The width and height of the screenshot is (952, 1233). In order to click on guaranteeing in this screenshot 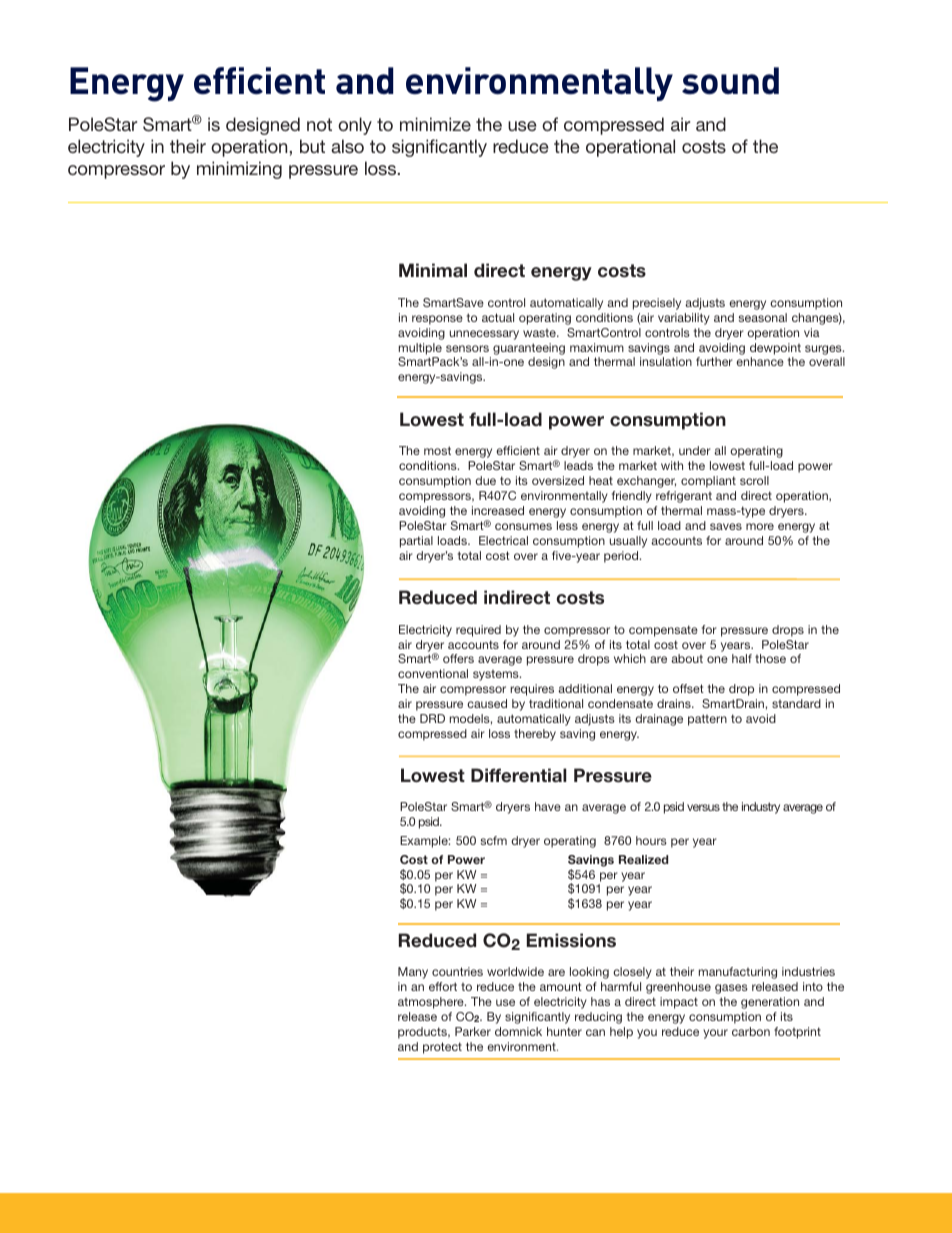, I will do `click(529, 349)`.
